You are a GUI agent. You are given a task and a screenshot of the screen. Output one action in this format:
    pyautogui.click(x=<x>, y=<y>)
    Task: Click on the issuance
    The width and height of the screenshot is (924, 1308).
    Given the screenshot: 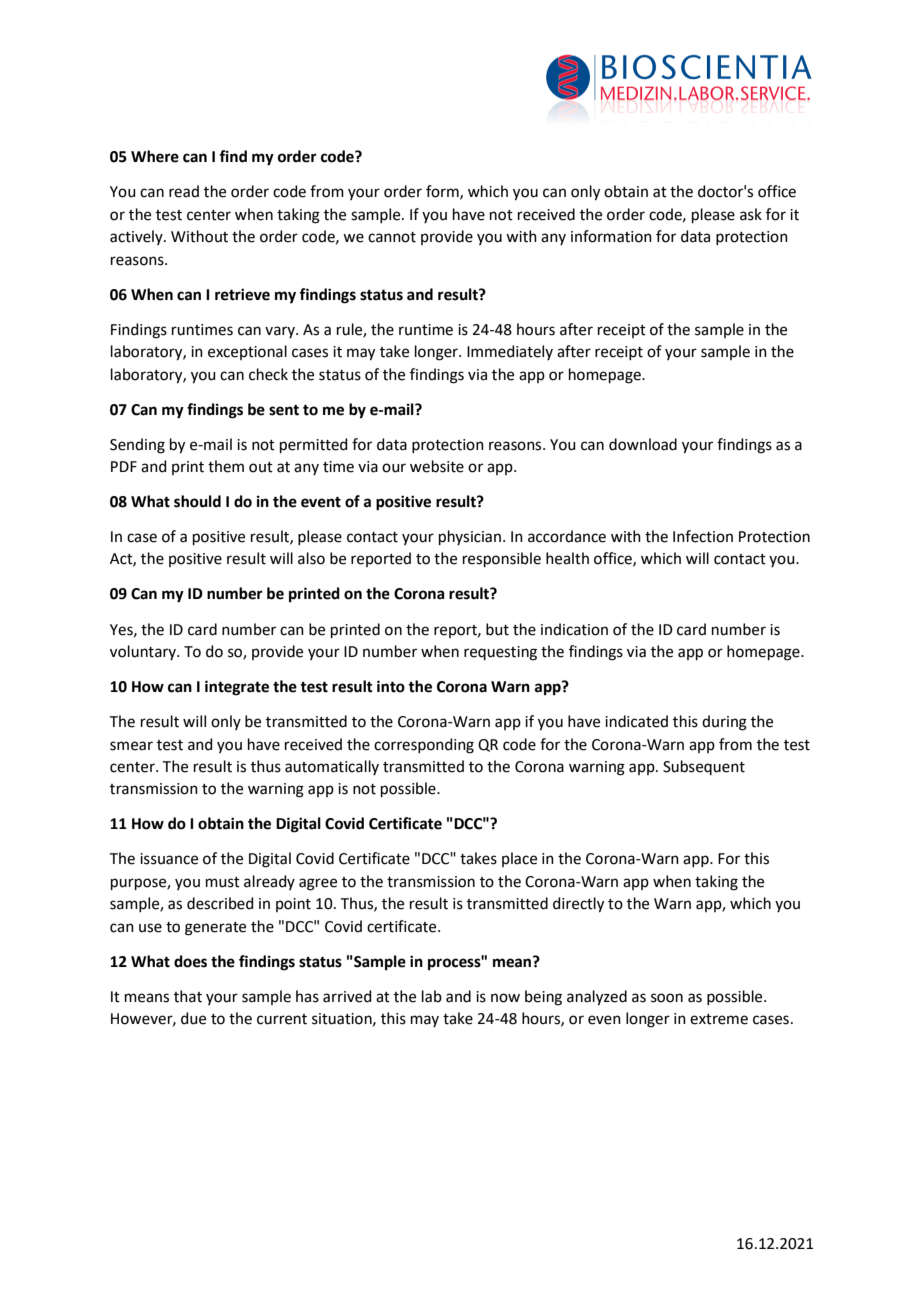 What is the action you would take?
    pyautogui.click(x=169, y=859)
